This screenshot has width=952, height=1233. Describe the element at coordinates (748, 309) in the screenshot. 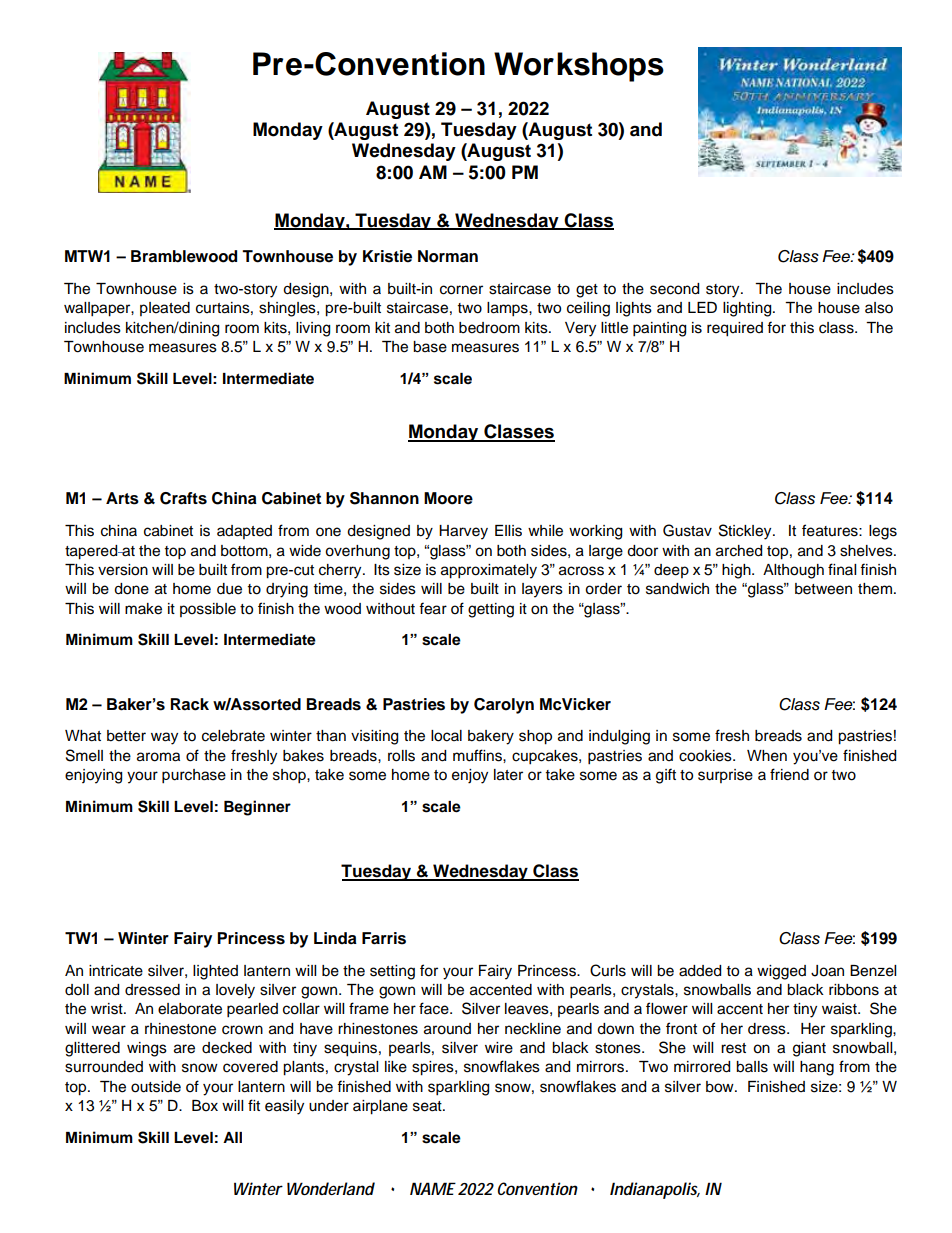

I see `lighting` at that location.
